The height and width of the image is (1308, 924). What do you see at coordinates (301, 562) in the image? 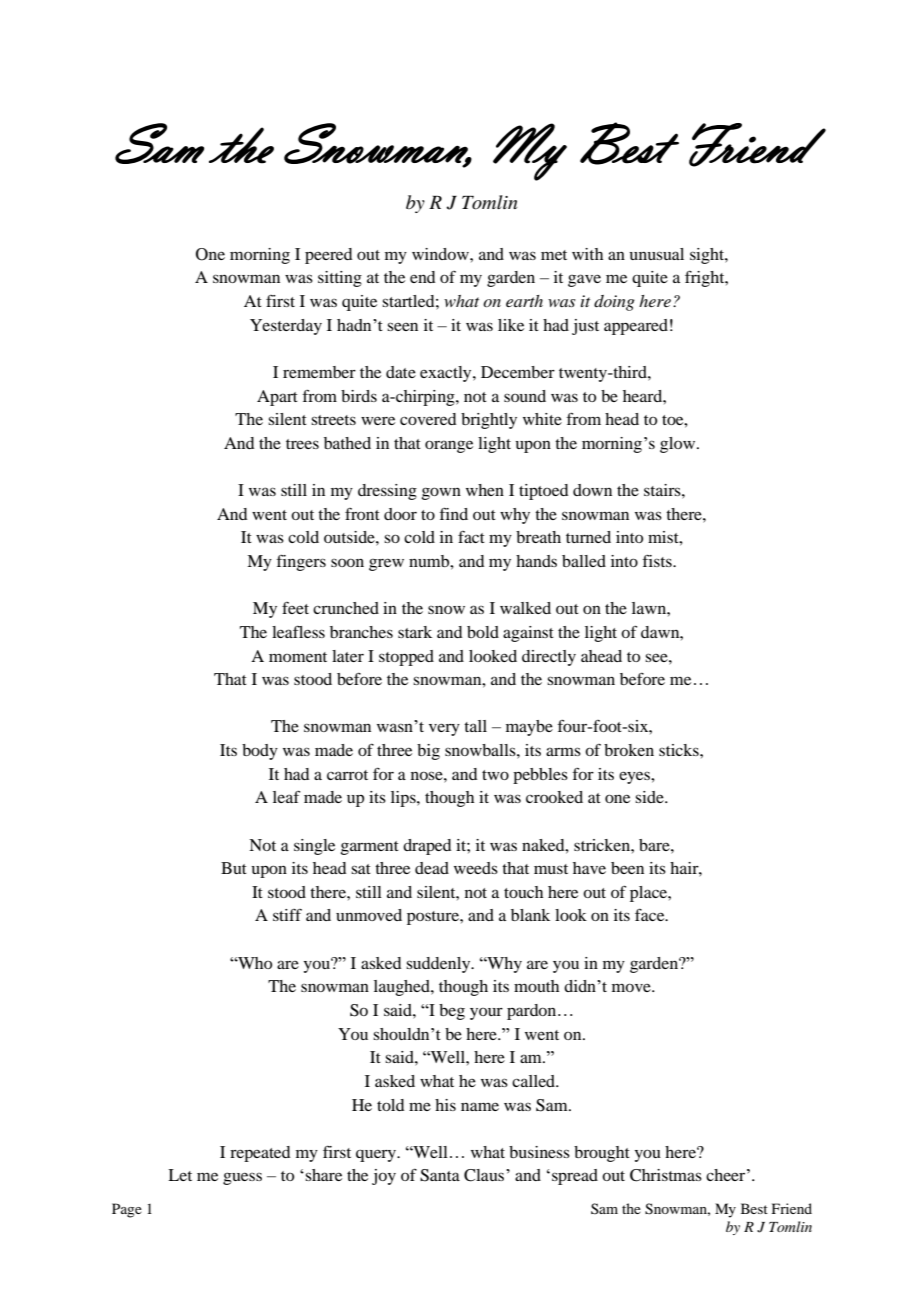
I see `fingers` at bounding box center [301, 562].
